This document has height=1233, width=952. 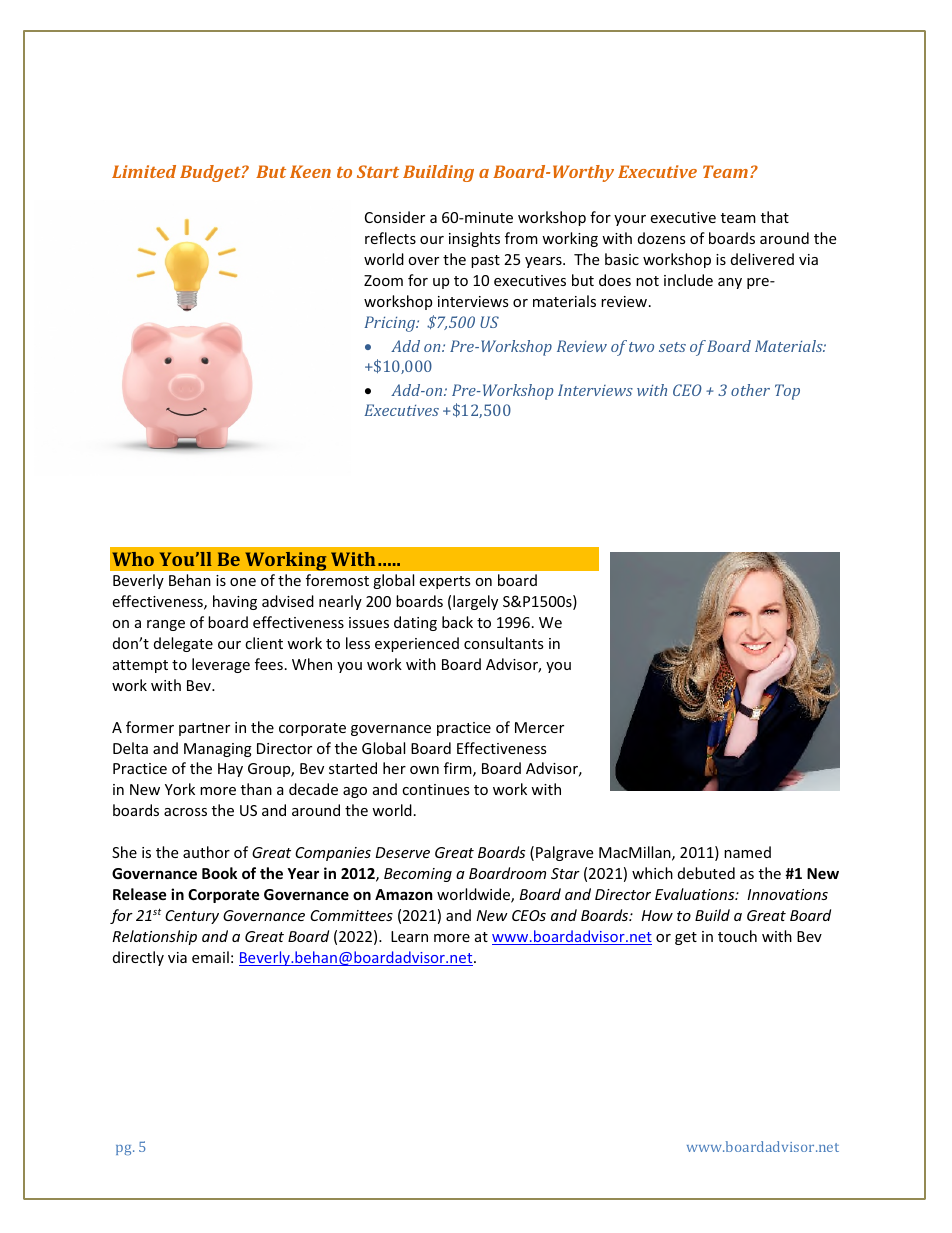 I want to click on Limited, so click(x=144, y=171).
